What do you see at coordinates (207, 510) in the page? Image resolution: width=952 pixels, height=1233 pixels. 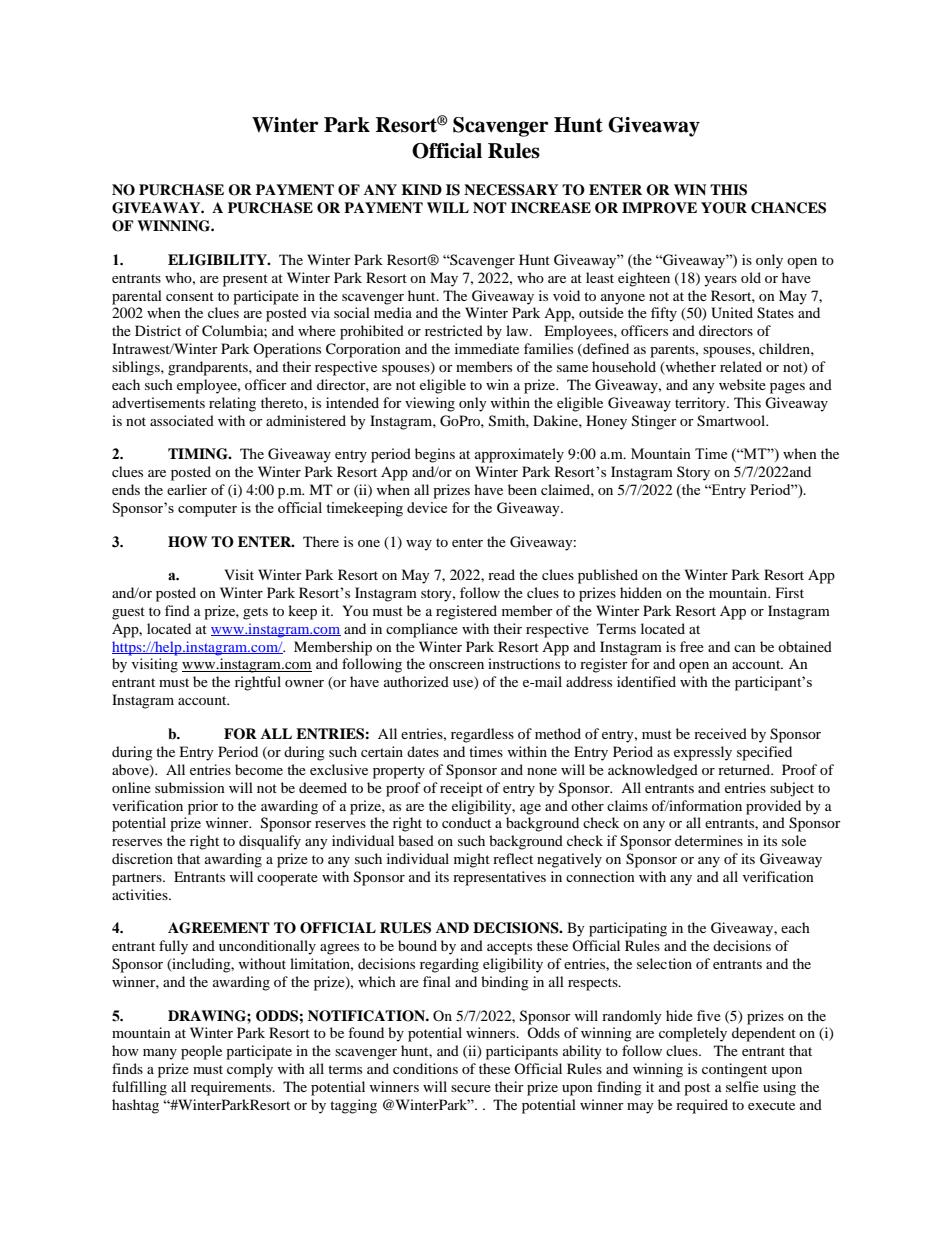 I see `computer` at bounding box center [207, 510].
